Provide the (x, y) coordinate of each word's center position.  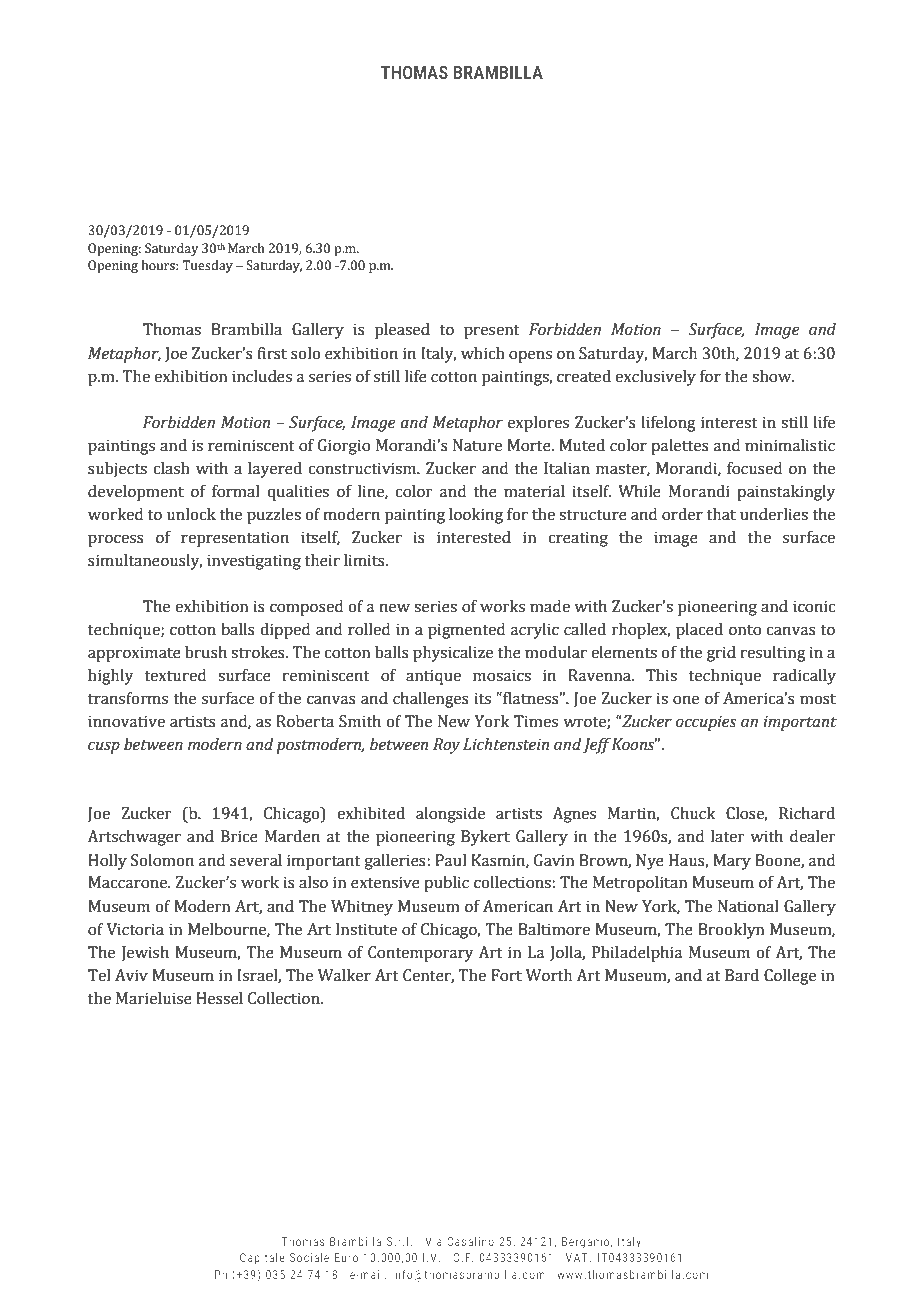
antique (433, 677)
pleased (402, 331)
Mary (732, 862)
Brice (239, 836)
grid (721, 654)
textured (175, 675)
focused (754, 468)
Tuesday (207, 266)
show (773, 376)
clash (171, 468)
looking (476, 516)
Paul (451, 860)
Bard (742, 975)
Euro (346, 1257)
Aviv (131, 975)
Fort (506, 975)
